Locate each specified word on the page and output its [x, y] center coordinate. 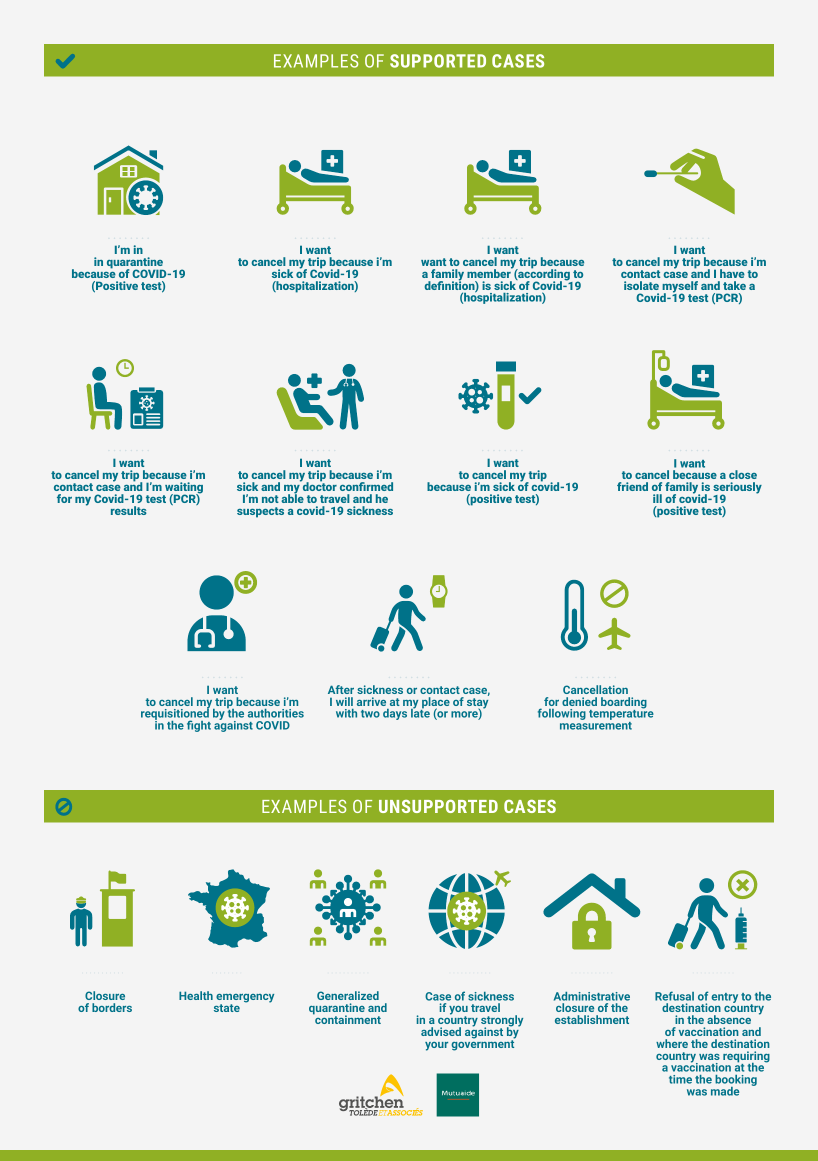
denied [579, 701]
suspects [260, 512]
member [490, 272]
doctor [319, 485]
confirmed [366, 486]
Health [196, 995]
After [341, 689]
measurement [596, 726]
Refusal [674, 996]
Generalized [348, 995]
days [395, 714]
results [129, 510]
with [346, 713]
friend [632, 486]
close [743, 474]
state [227, 1008]
